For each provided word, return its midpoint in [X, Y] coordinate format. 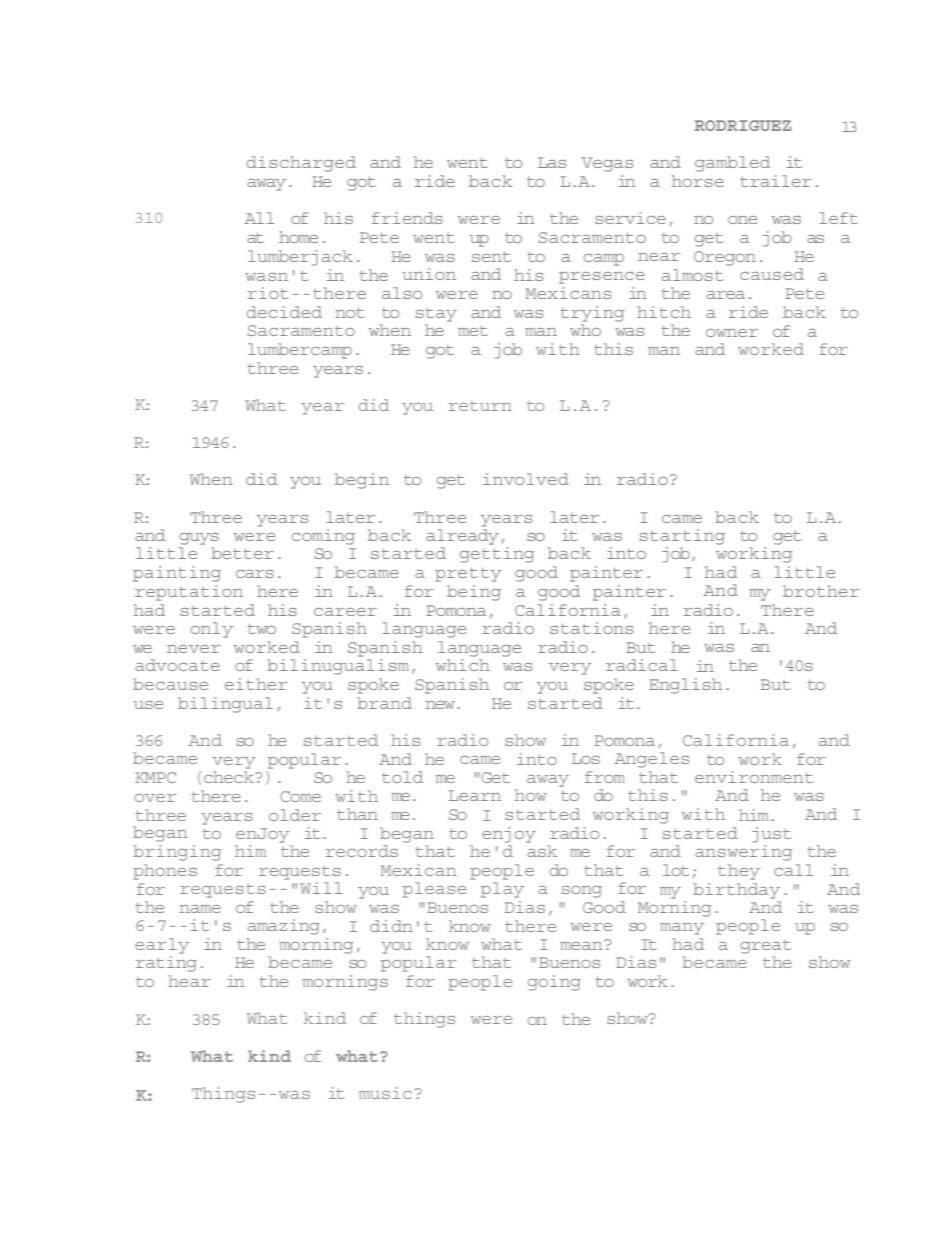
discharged [301, 164]
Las [552, 162]
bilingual [225, 705]
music [385, 1093]
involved [526, 479]
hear [189, 981]
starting [682, 537]
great [766, 947]
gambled [732, 164]
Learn [475, 795]
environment [754, 777]
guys [199, 539]
